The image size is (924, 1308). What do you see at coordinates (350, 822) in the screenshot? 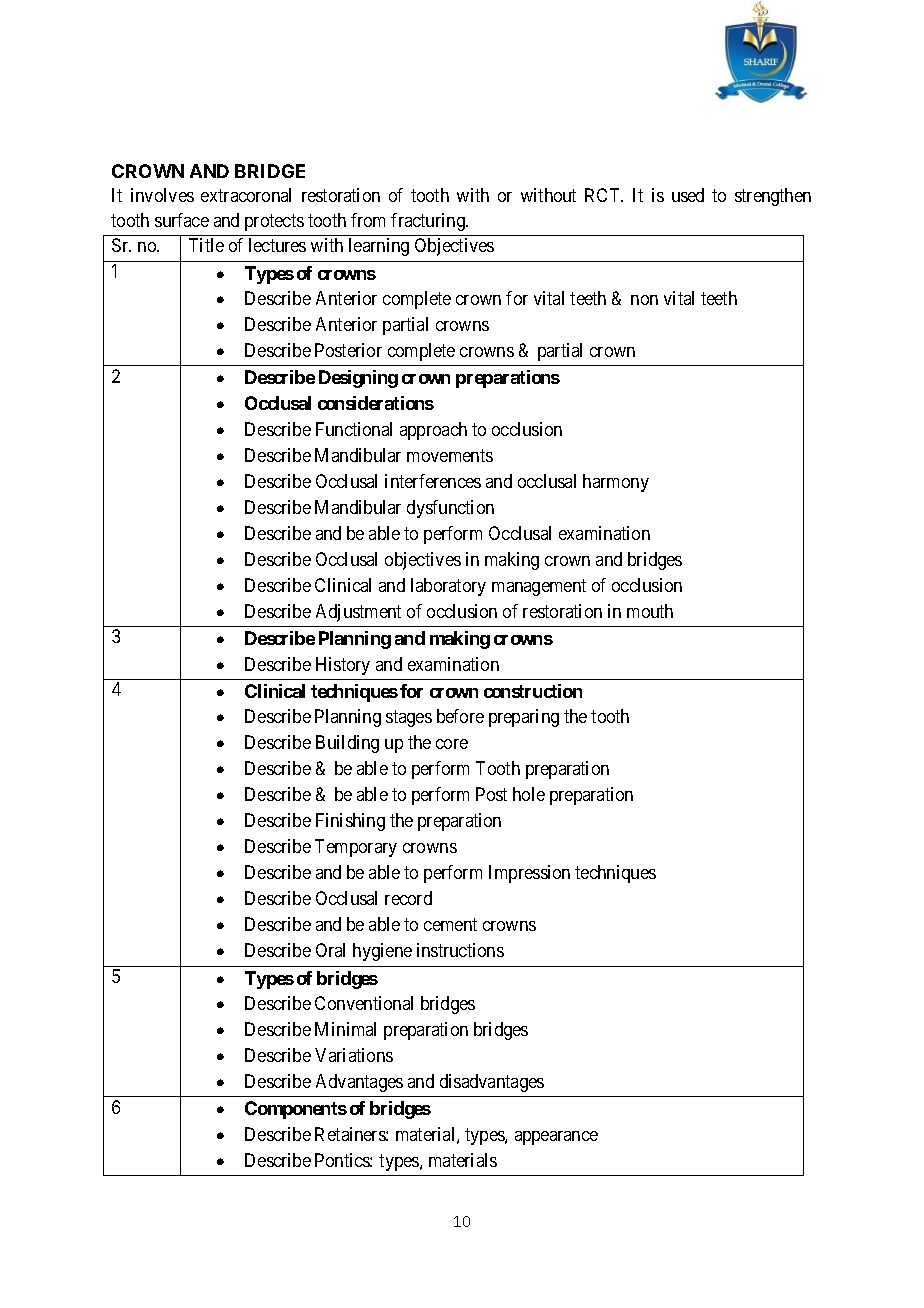
I see `Finishing` at bounding box center [350, 822].
